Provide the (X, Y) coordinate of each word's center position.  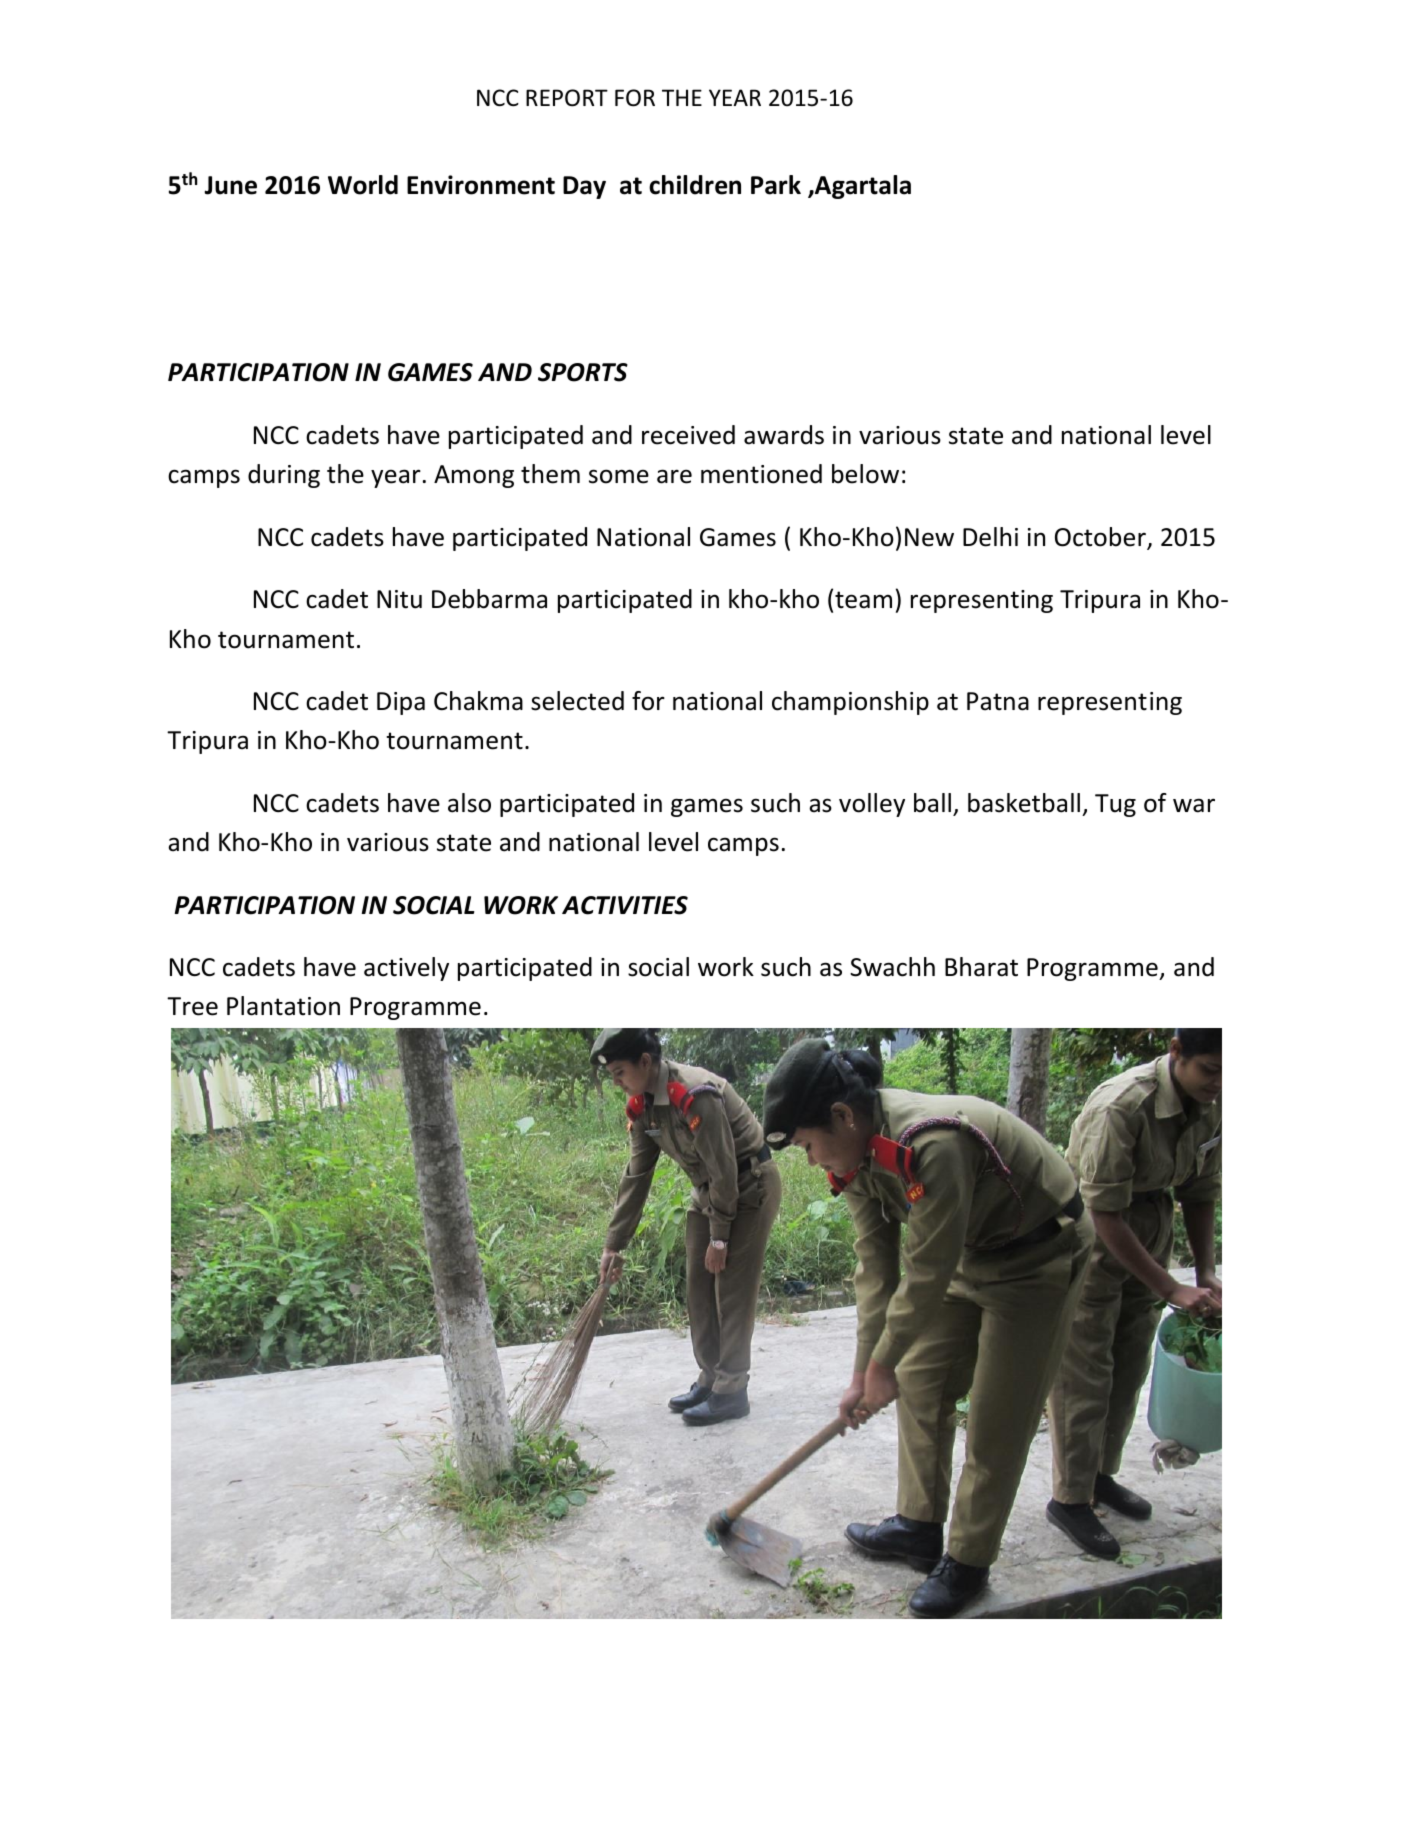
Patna (998, 701)
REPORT (567, 98)
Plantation (283, 1006)
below (865, 474)
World (363, 185)
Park (776, 185)
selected (577, 701)
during (284, 476)
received (688, 435)
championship (850, 703)
